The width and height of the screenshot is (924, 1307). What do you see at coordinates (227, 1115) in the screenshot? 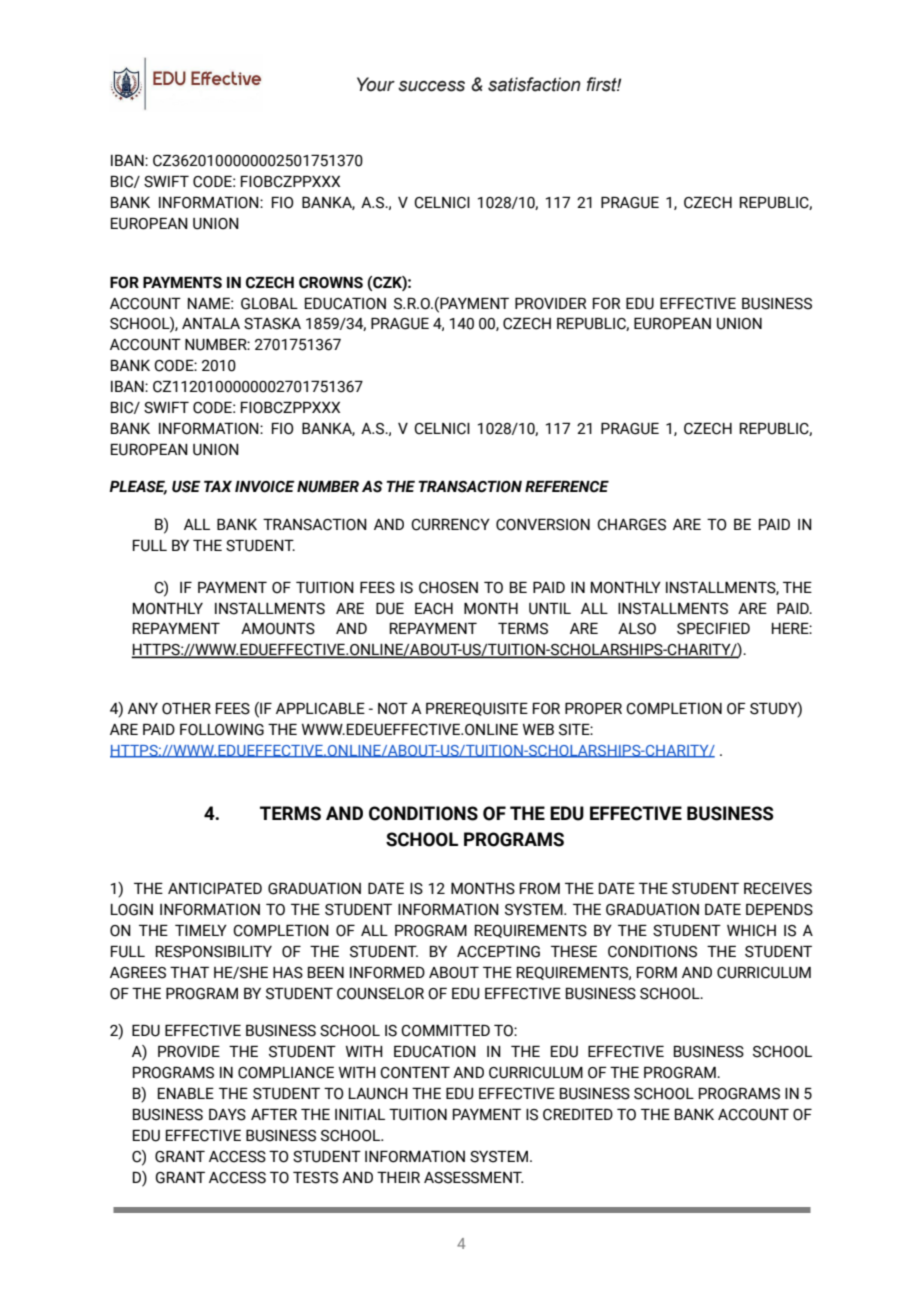
I see `DAYS` at bounding box center [227, 1115].
